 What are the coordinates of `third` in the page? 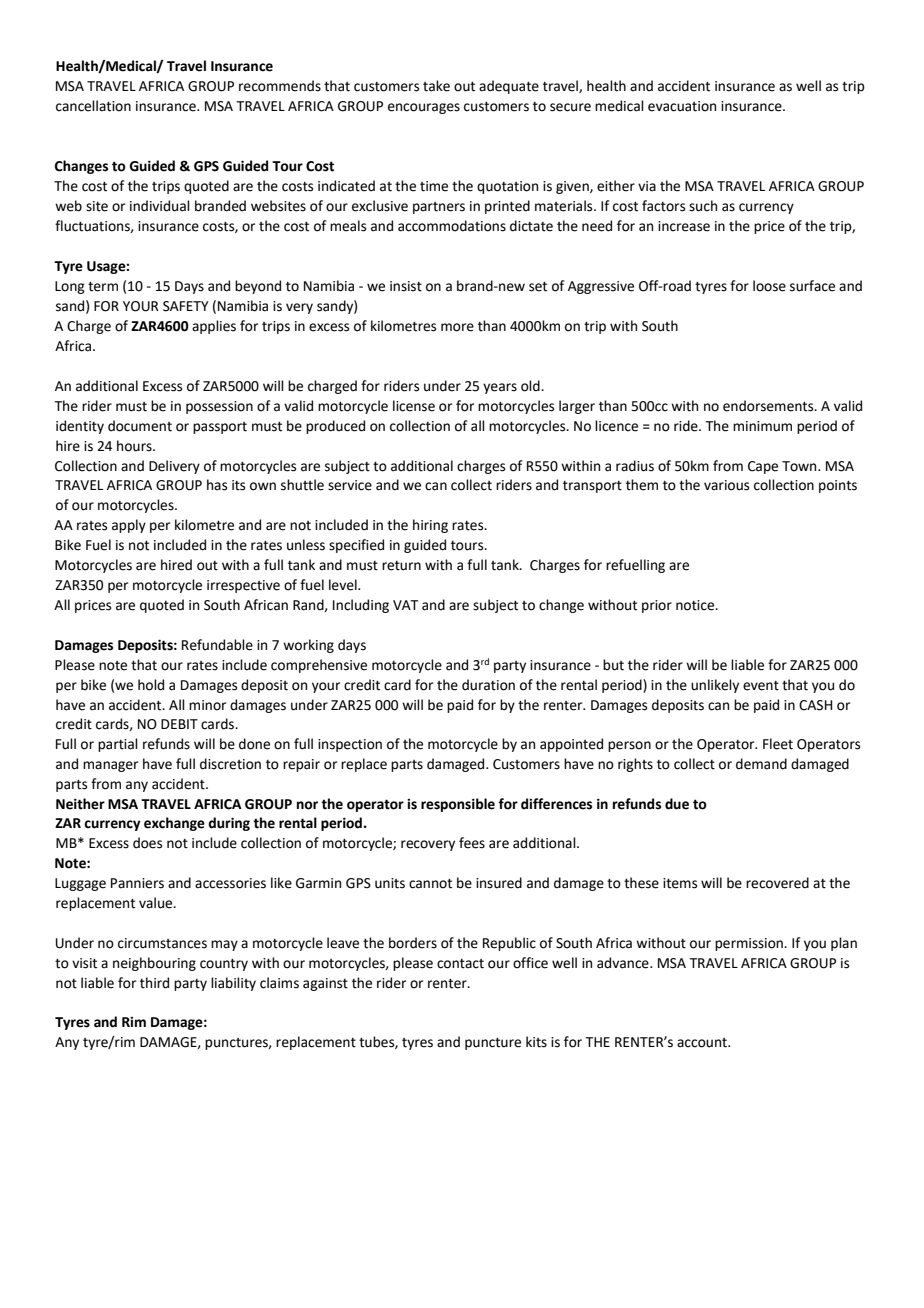 It's located at (154, 983).
